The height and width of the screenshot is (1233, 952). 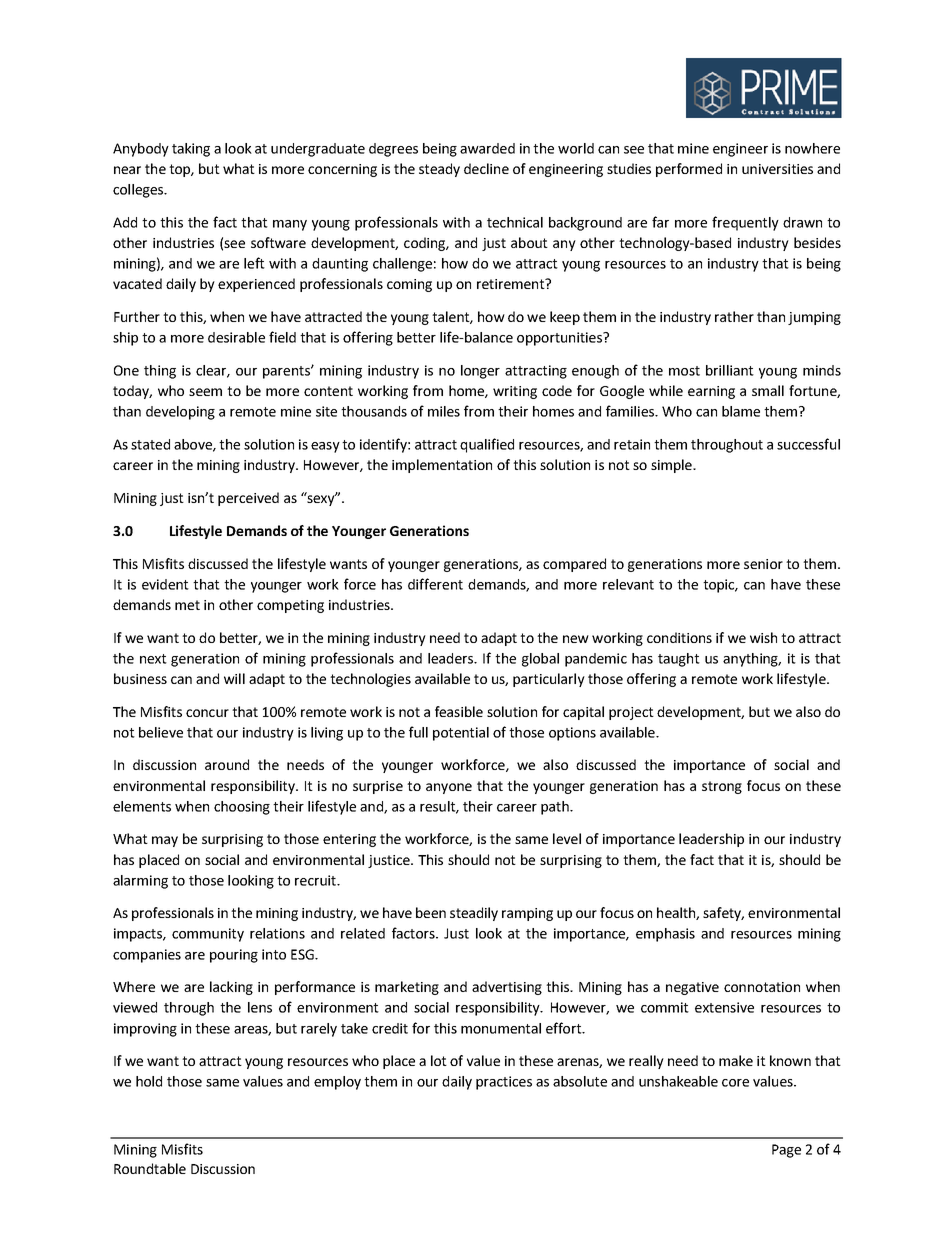 What do you see at coordinates (191, 150) in the screenshot?
I see `taking` at bounding box center [191, 150].
